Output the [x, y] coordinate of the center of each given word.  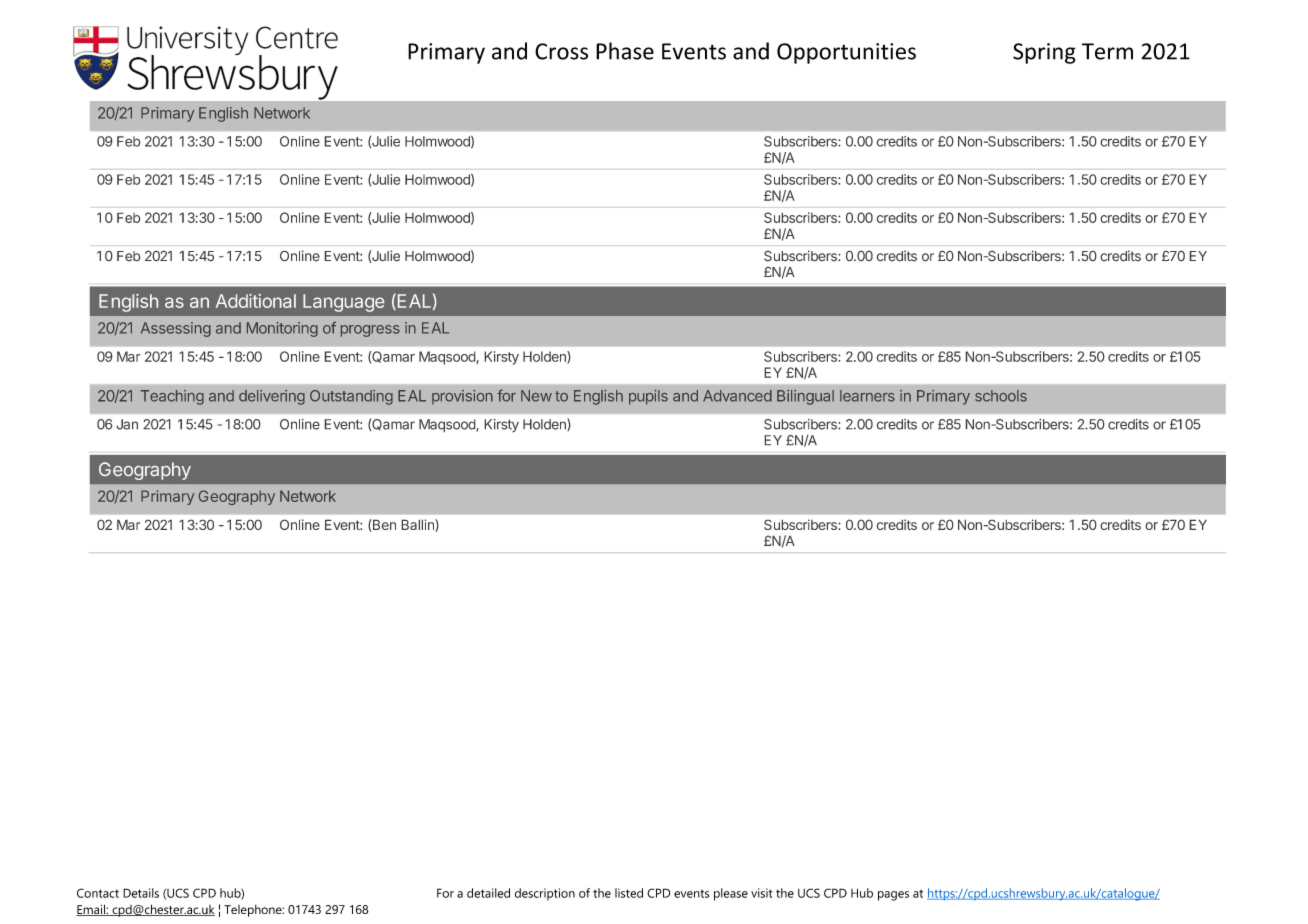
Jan [127, 424]
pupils [648, 397]
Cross [561, 51]
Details [141, 893]
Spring [1044, 53]
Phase [625, 51]
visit [761, 893]
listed [629, 893]
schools [1001, 396]
